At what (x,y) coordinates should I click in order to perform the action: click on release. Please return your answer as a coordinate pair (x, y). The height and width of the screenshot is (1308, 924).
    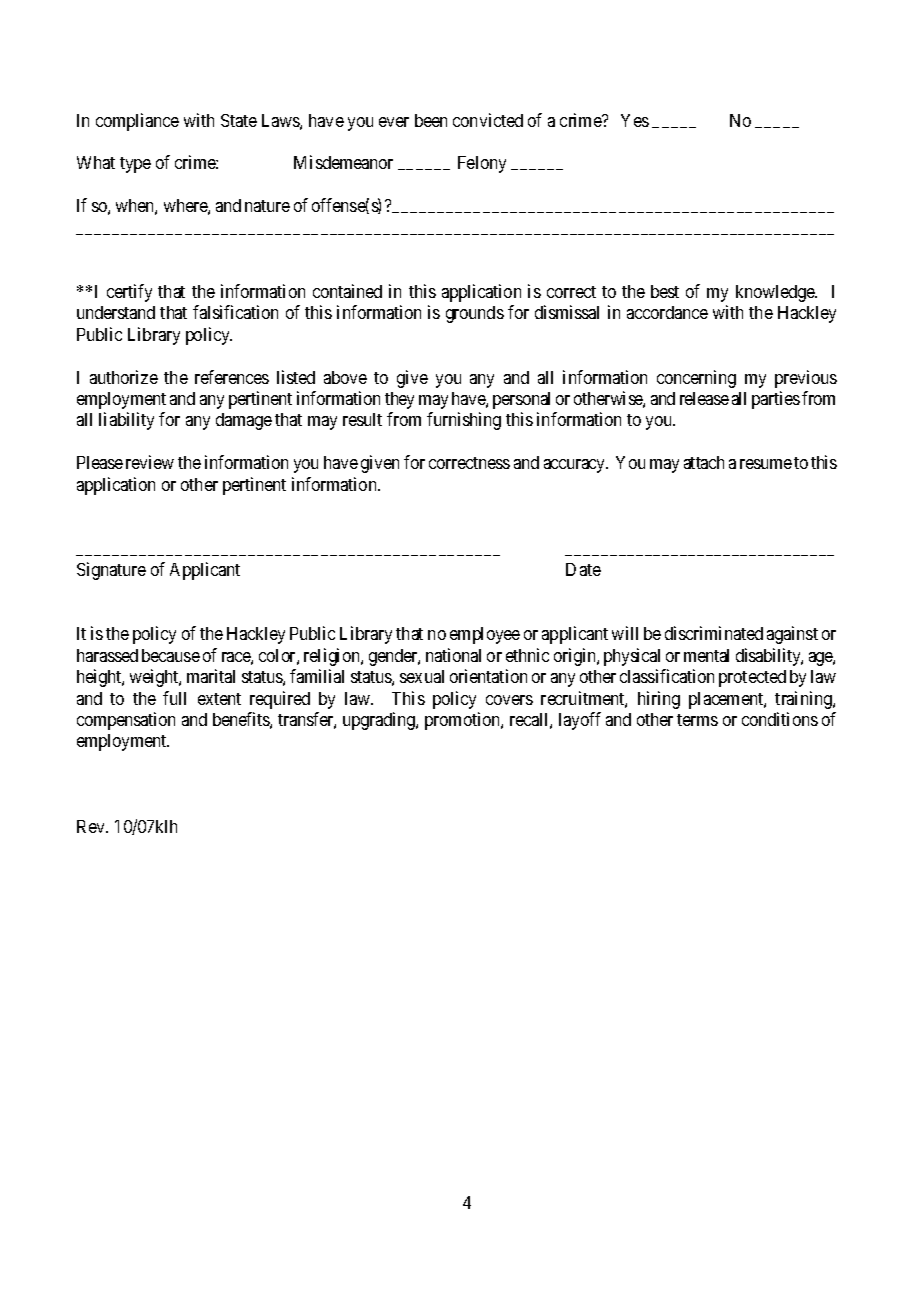
    Looking at the image, I should click on (704, 398).
